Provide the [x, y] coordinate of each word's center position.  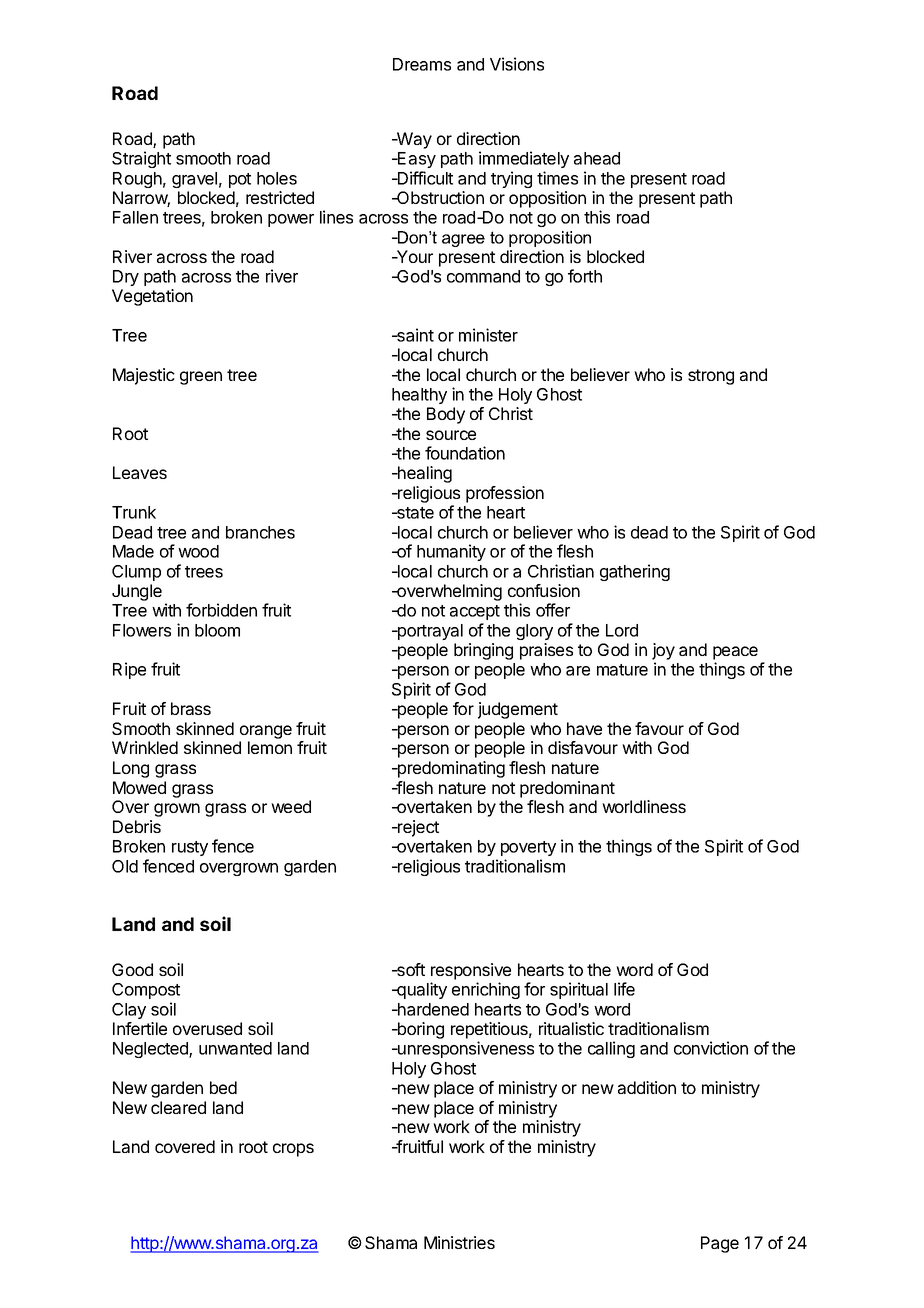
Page [720, 1244]
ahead [597, 158]
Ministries [459, 1242]
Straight [141, 159]
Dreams [422, 64]
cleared [178, 1107]
